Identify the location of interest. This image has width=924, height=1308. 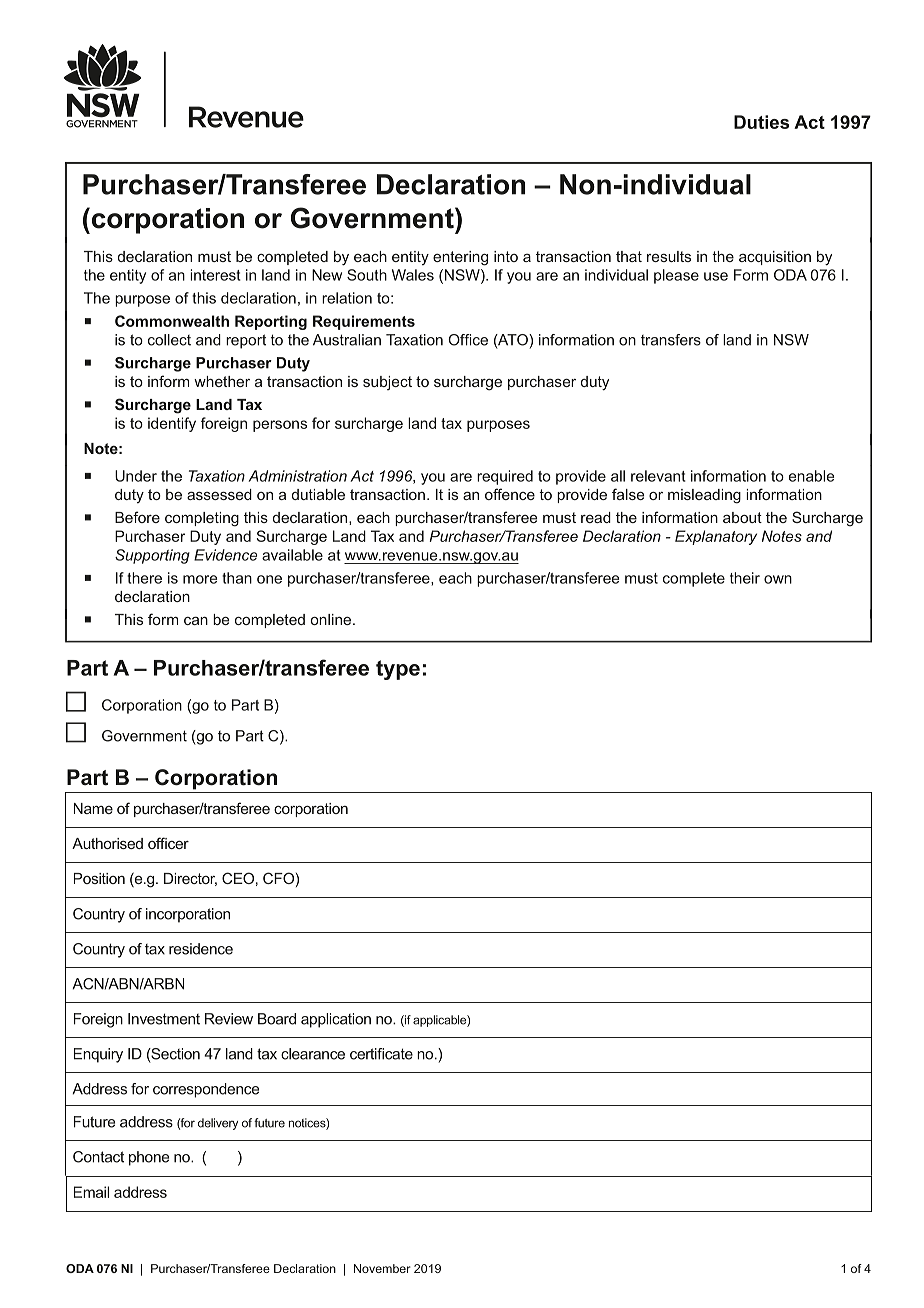
(215, 275).
